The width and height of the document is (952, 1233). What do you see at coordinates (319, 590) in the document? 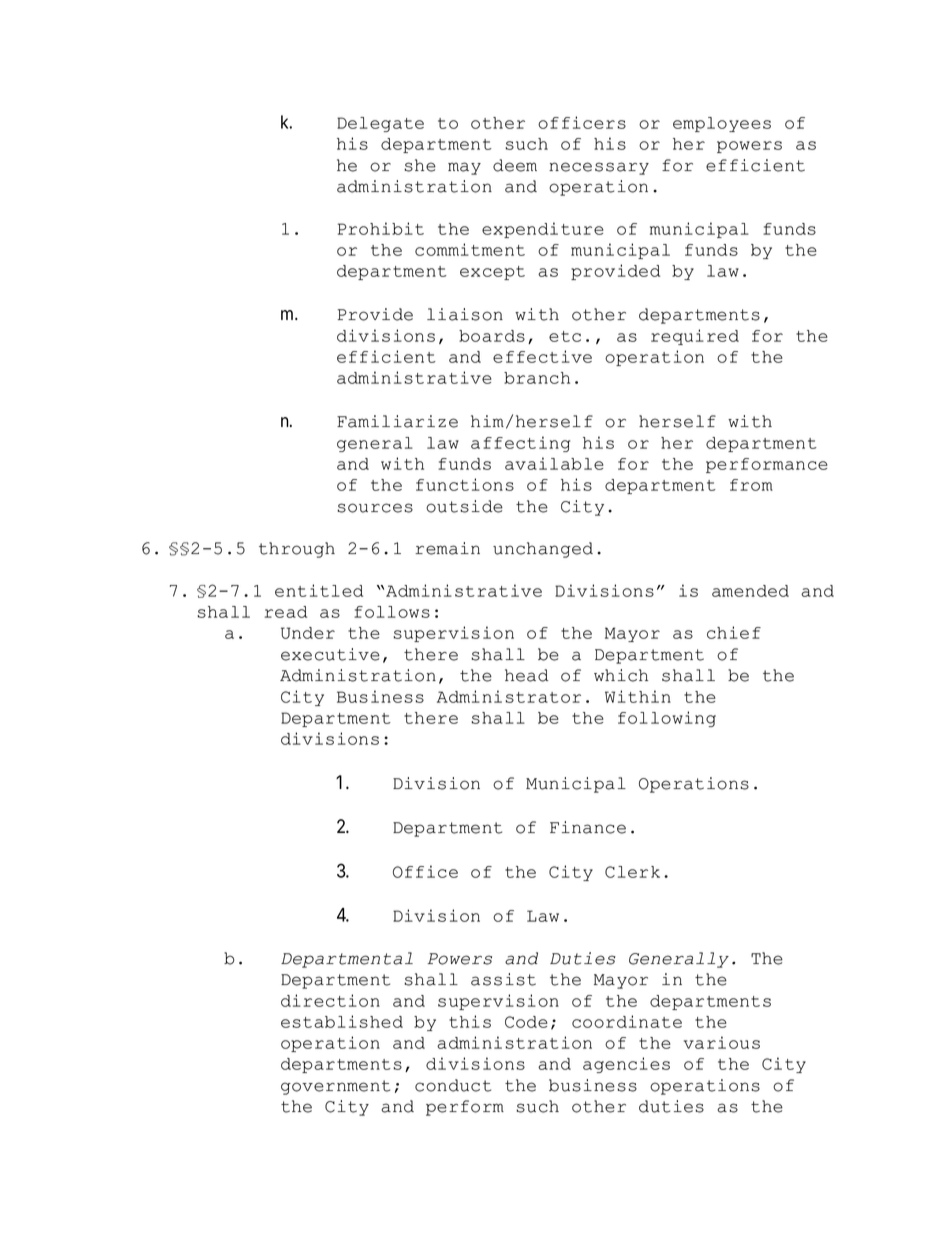
I see `entitled` at bounding box center [319, 590].
